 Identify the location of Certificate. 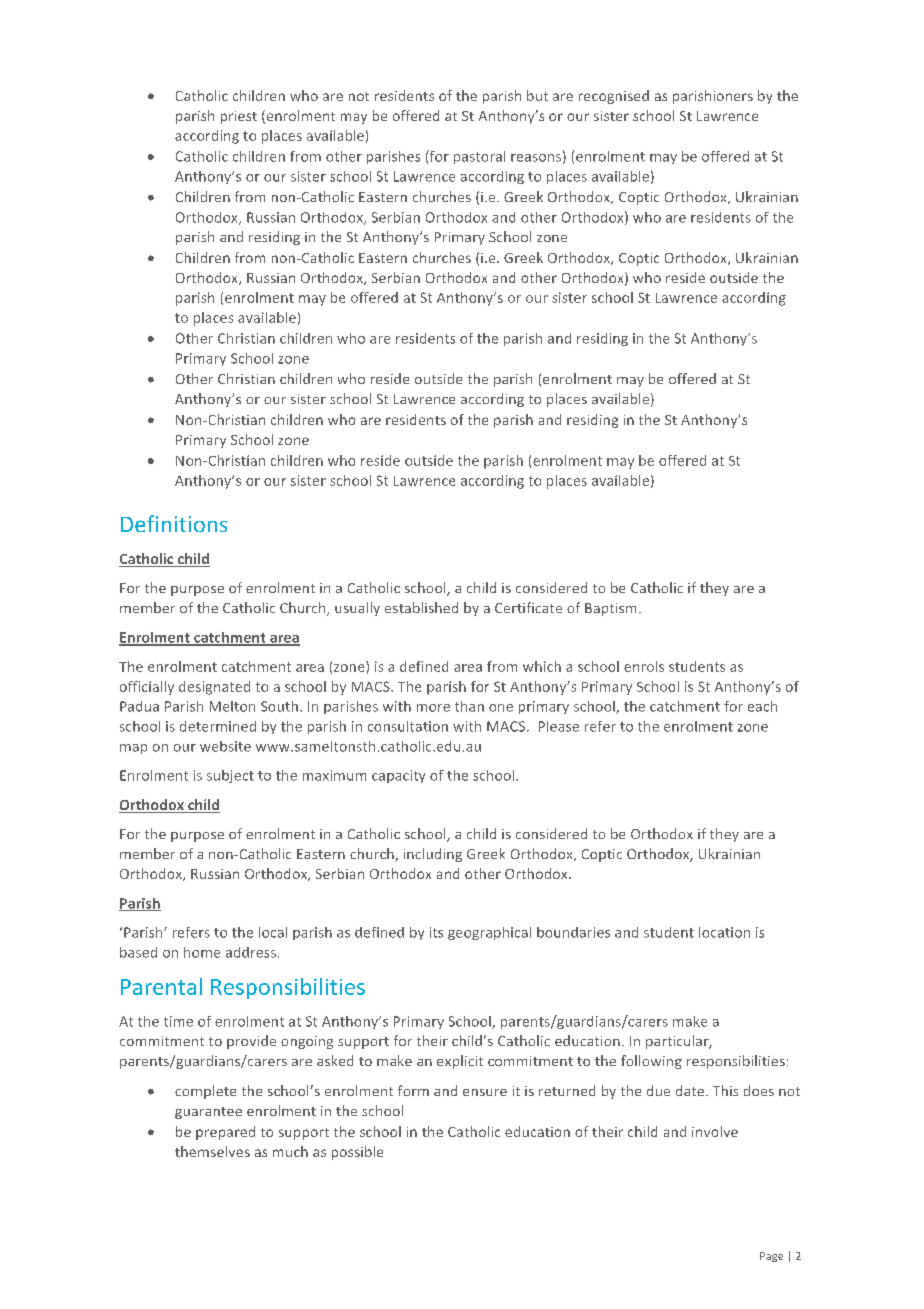
(528, 607).
